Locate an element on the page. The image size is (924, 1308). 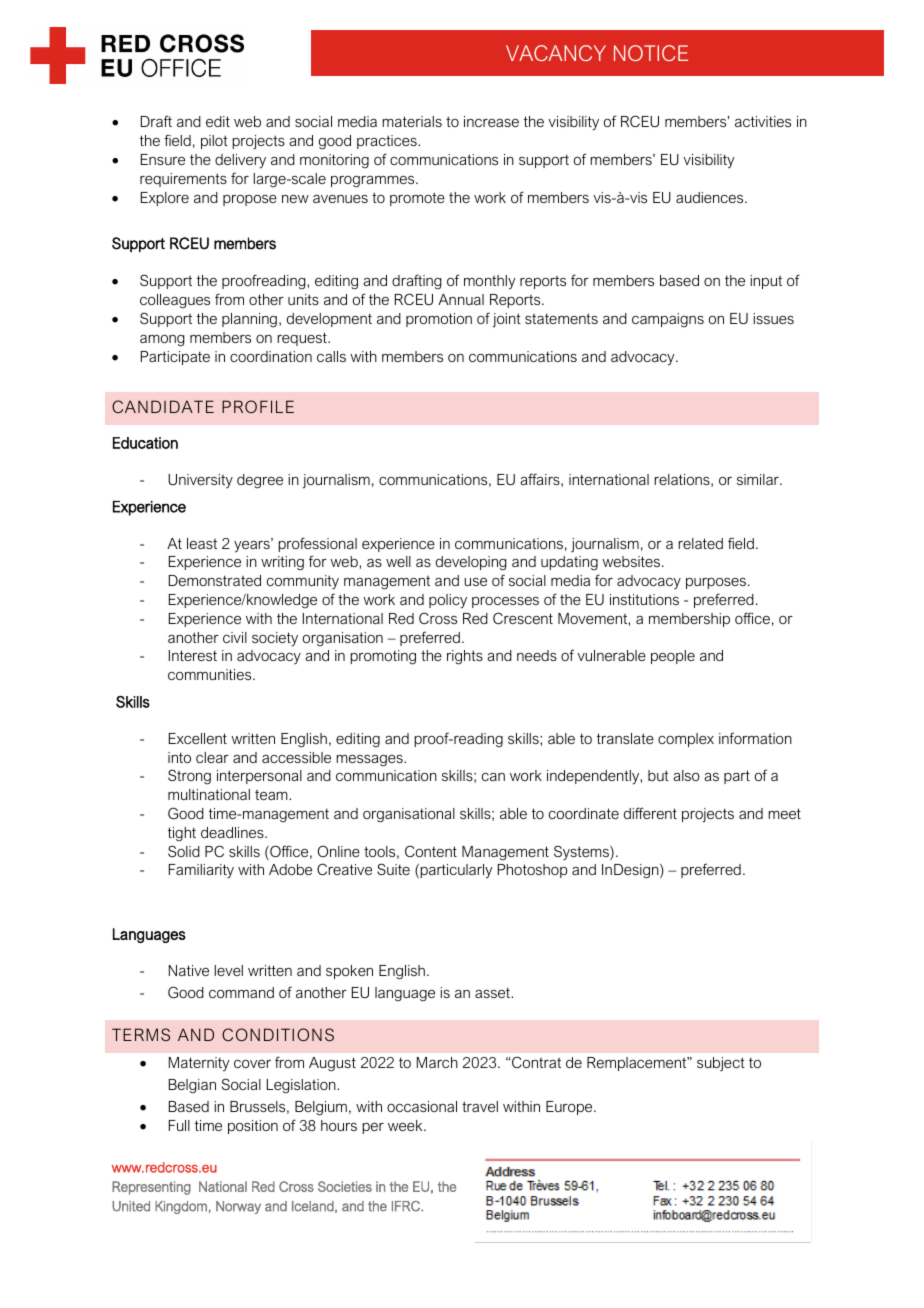
pilot is located at coordinates (214, 142).
